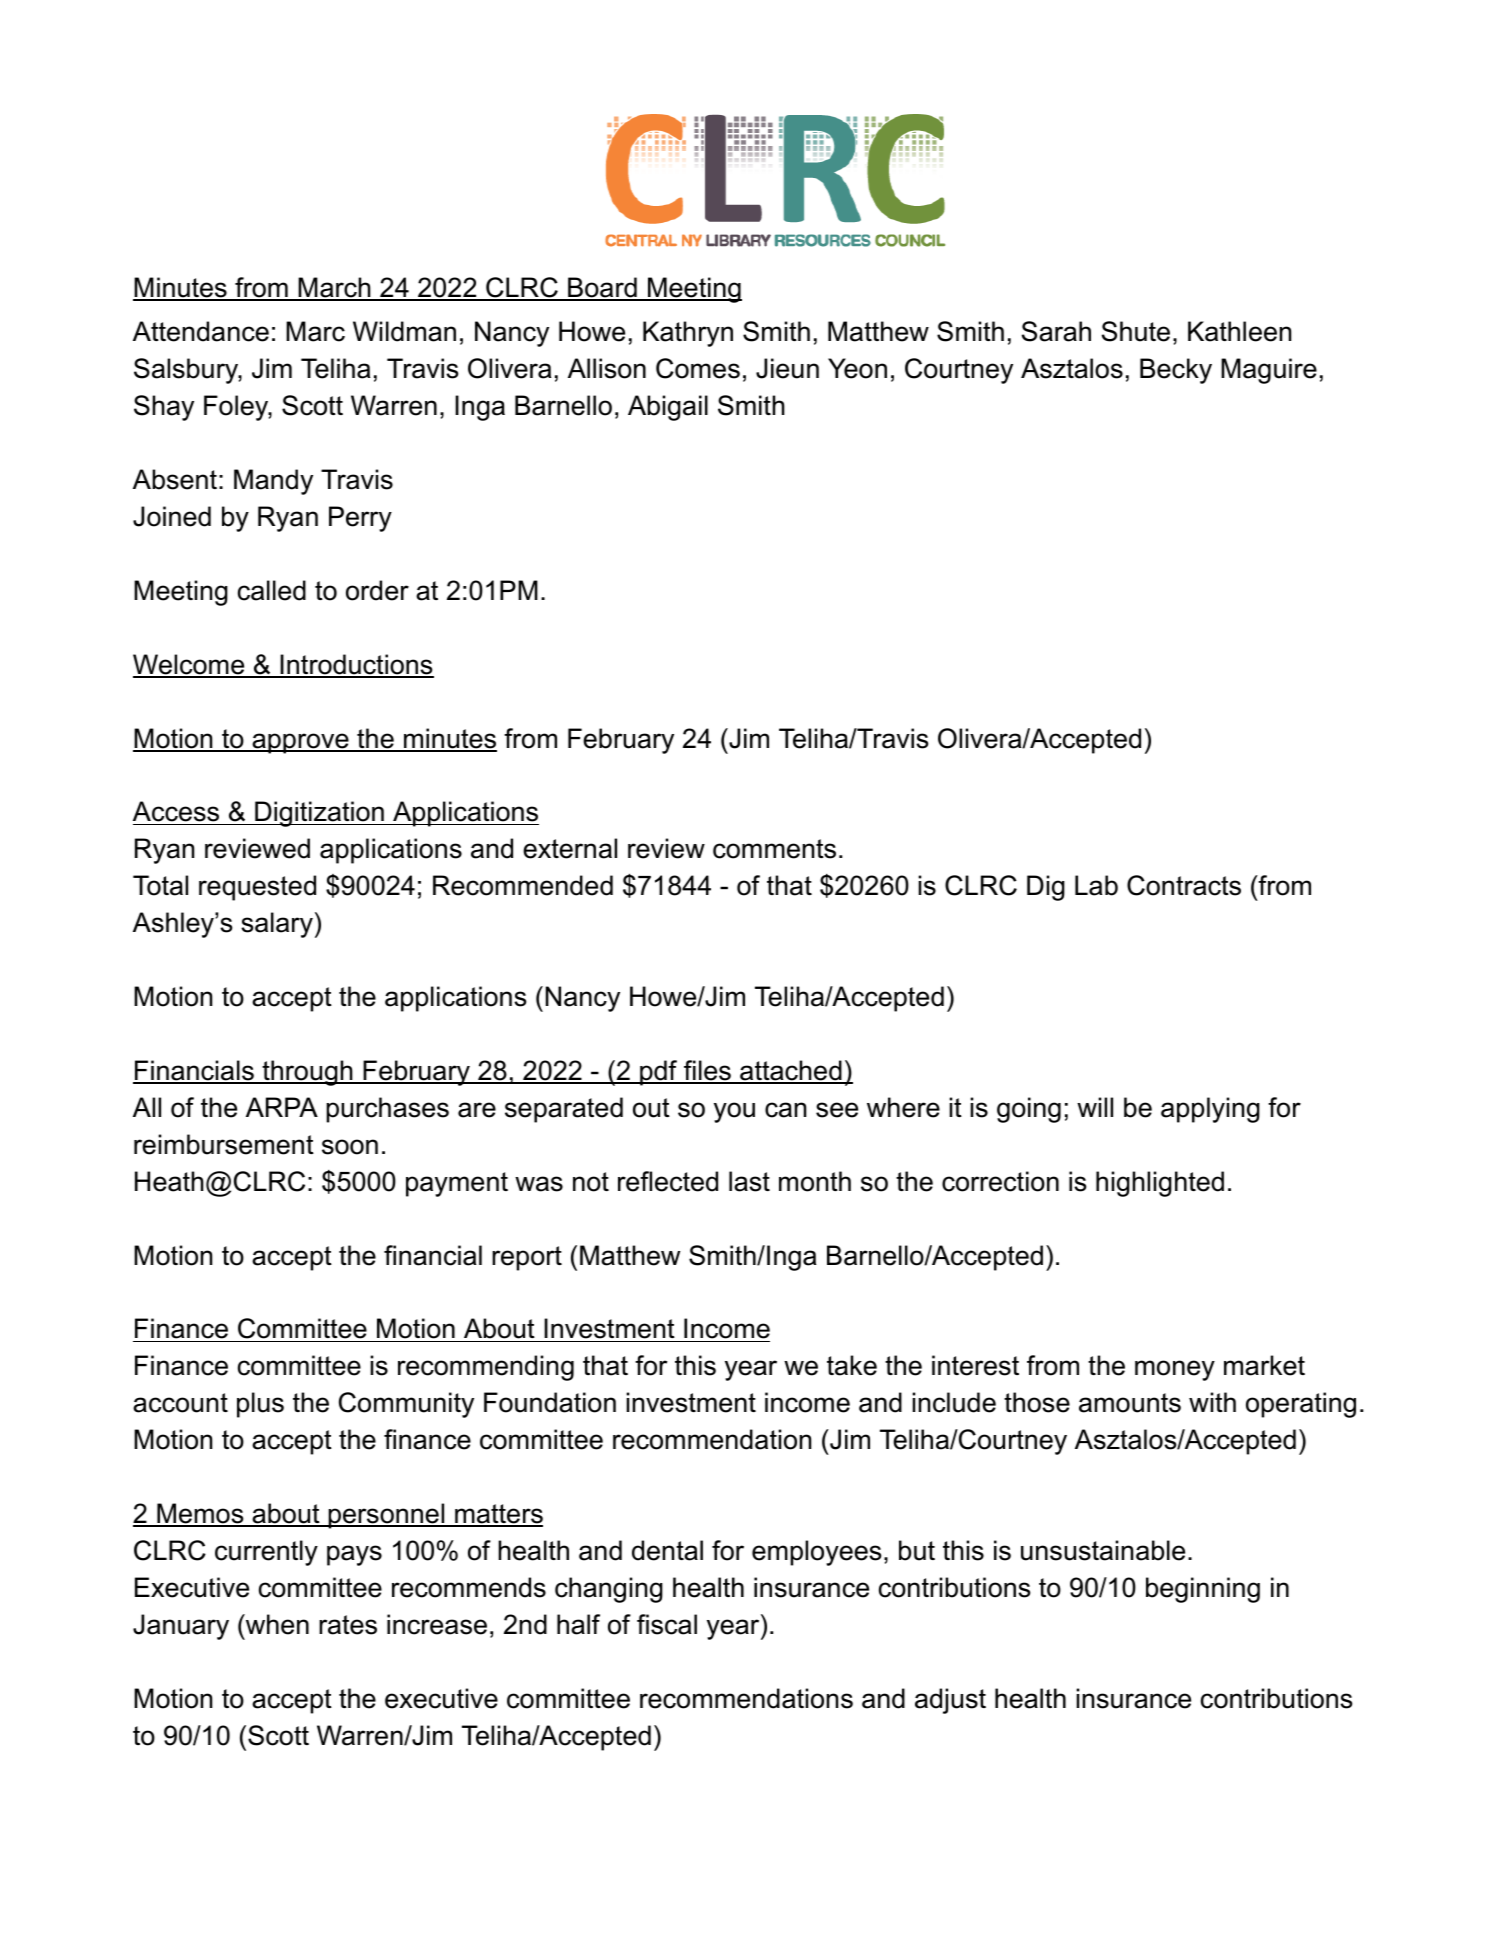  I want to click on Kathryn, so click(688, 334).
